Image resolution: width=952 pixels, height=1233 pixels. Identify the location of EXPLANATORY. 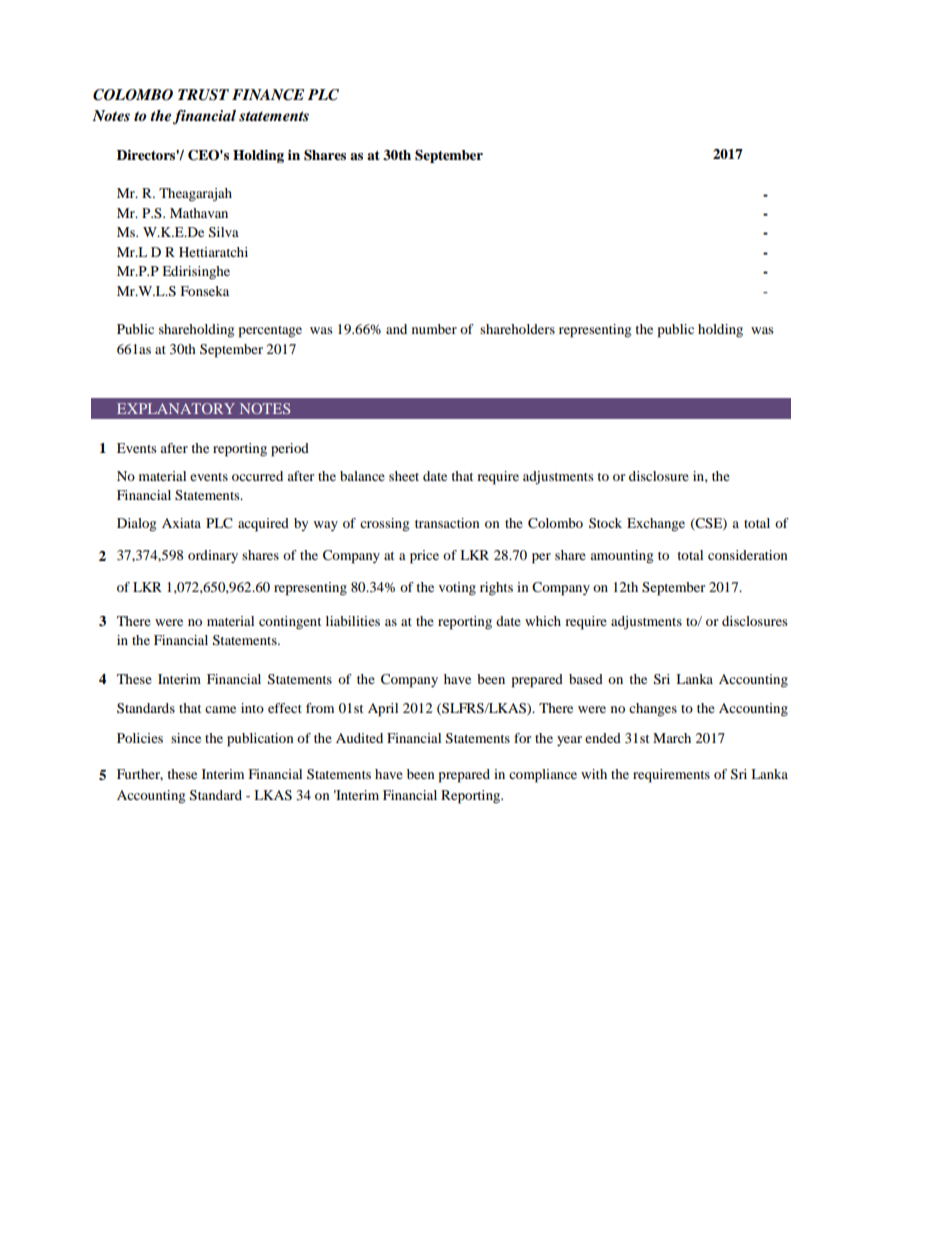
(176, 408).
